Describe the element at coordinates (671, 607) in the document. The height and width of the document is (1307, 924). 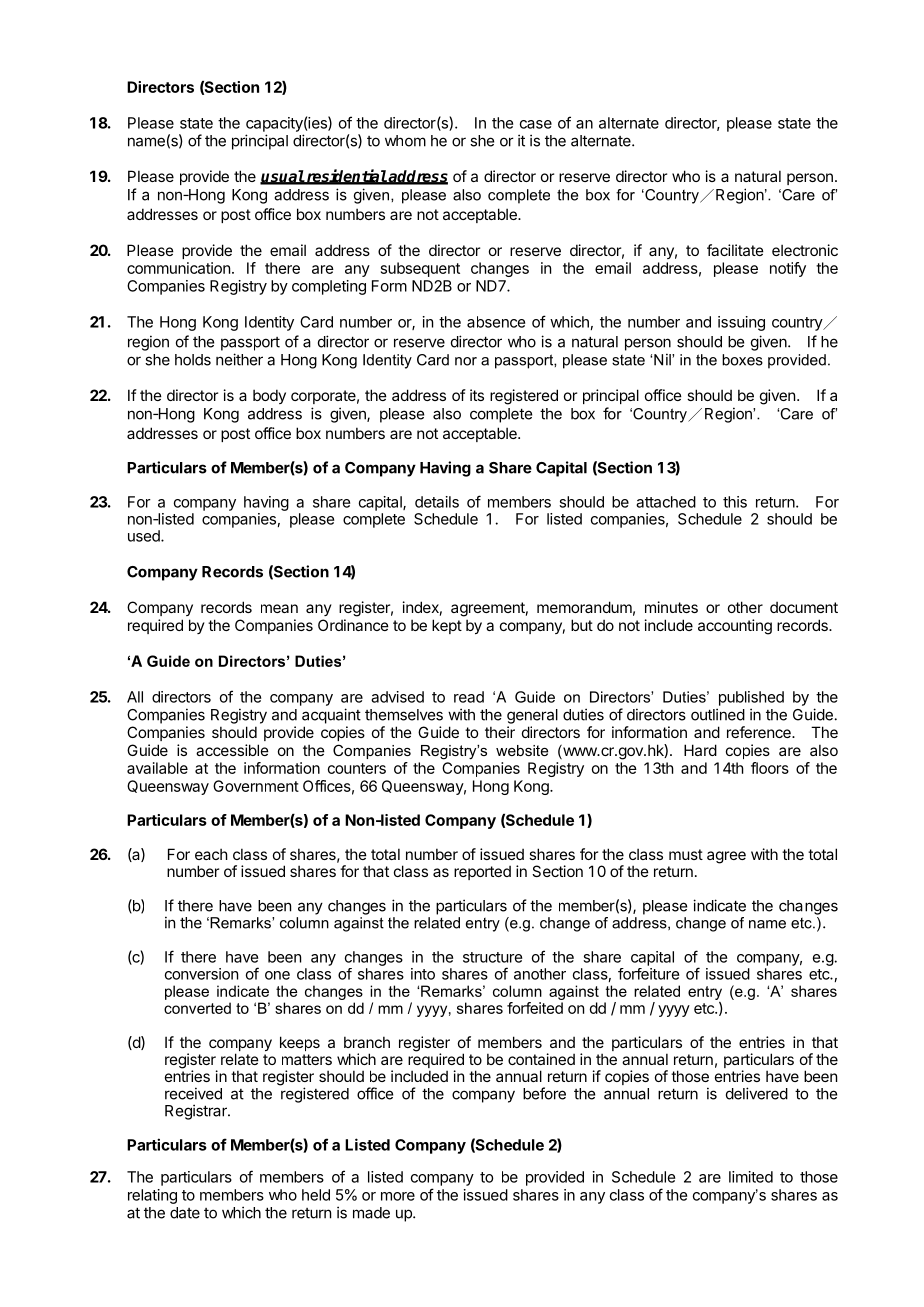
I see `minutes` at that location.
